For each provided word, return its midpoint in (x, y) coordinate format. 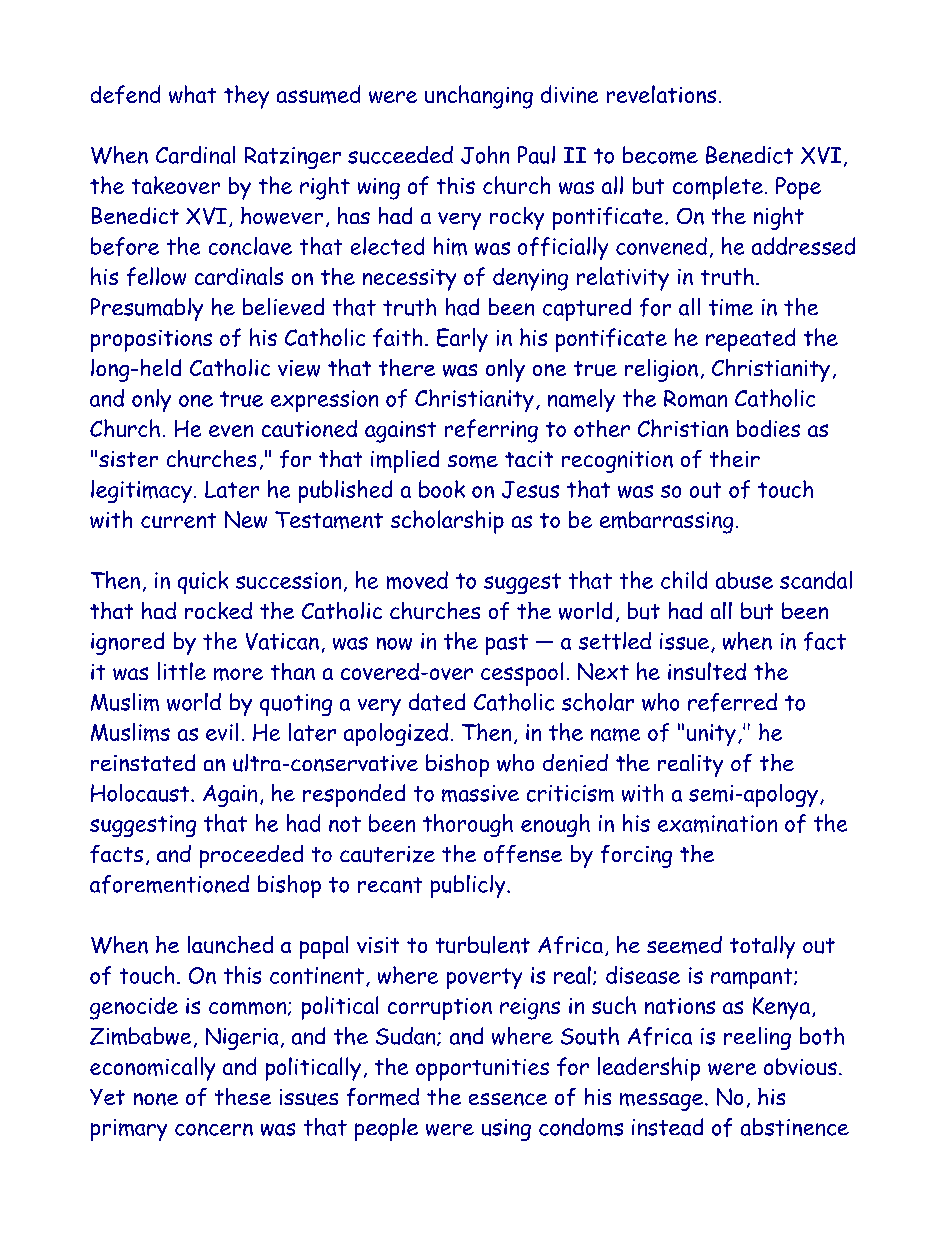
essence (508, 1099)
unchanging (479, 97)
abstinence (795, 1127)
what (192, 94)
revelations (661, 94)
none (156, 1099)
